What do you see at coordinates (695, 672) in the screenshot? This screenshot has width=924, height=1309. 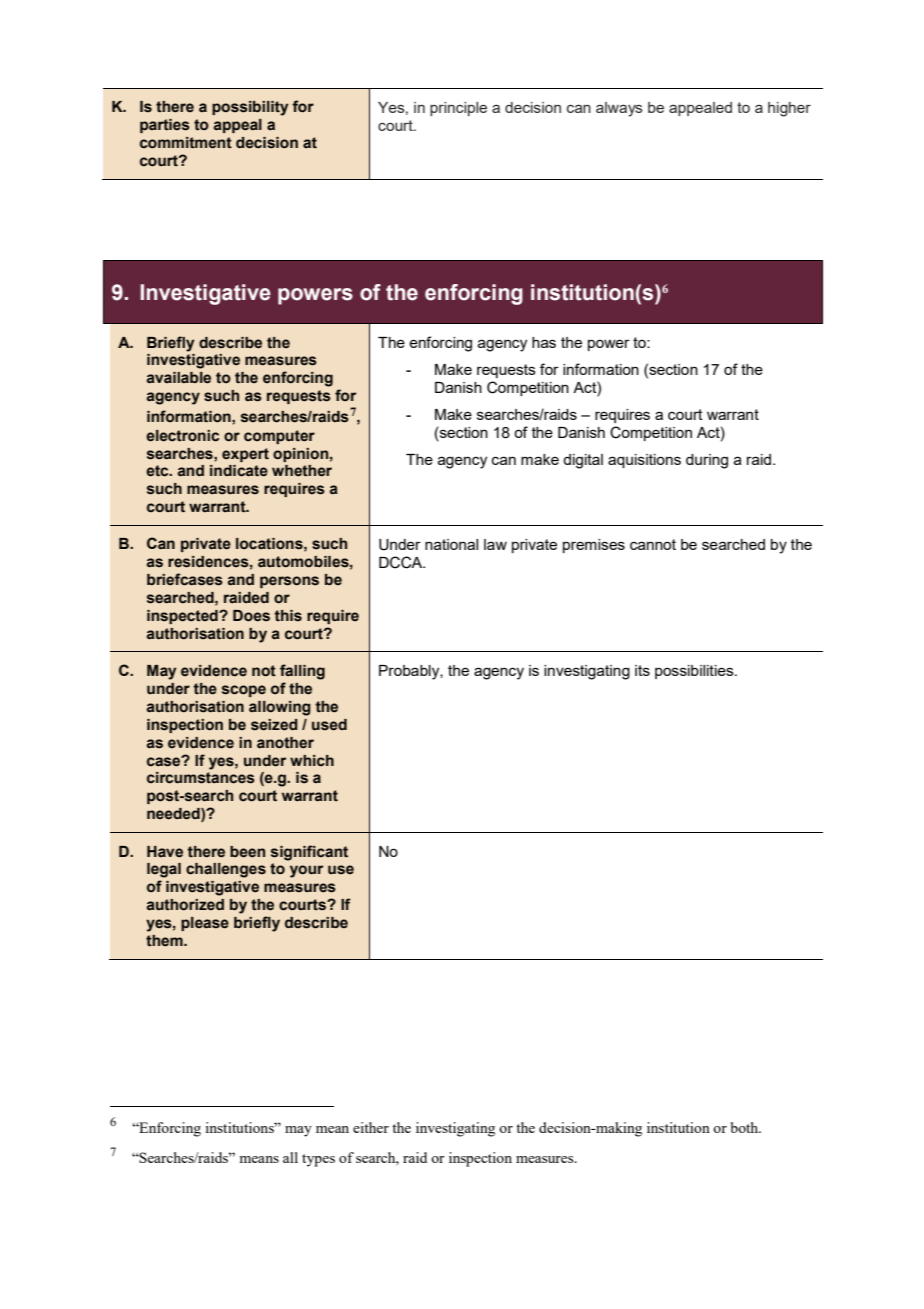 I see `possibilities` at bounding box center [695, 672].
